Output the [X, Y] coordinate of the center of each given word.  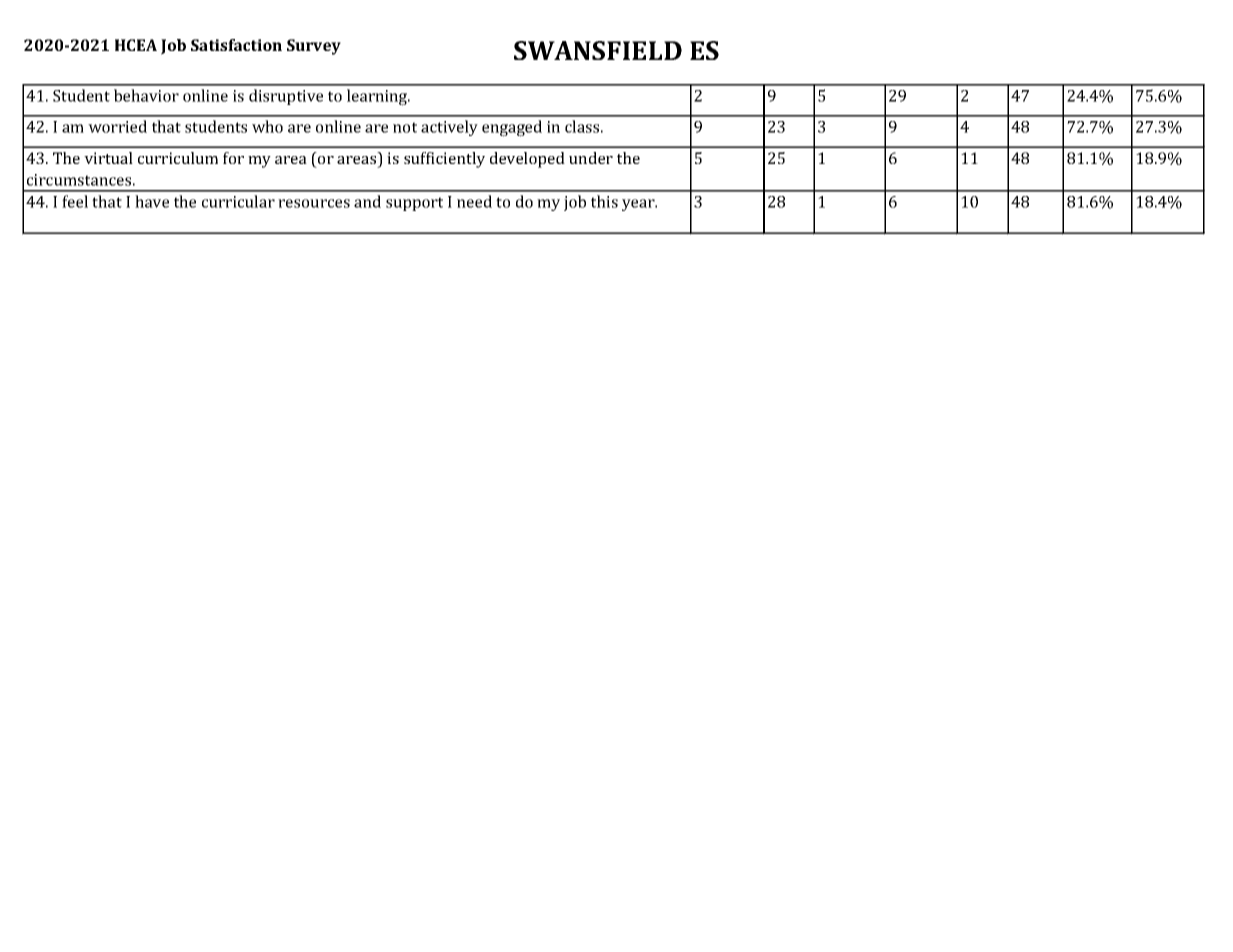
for [233, 158]
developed [527, 160]
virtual [108, 158]
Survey [314, 47]
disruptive [286, 97]
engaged [512, 128]
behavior [146, 95]
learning [378, 97]
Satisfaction [236, 45]
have [152, 201]
